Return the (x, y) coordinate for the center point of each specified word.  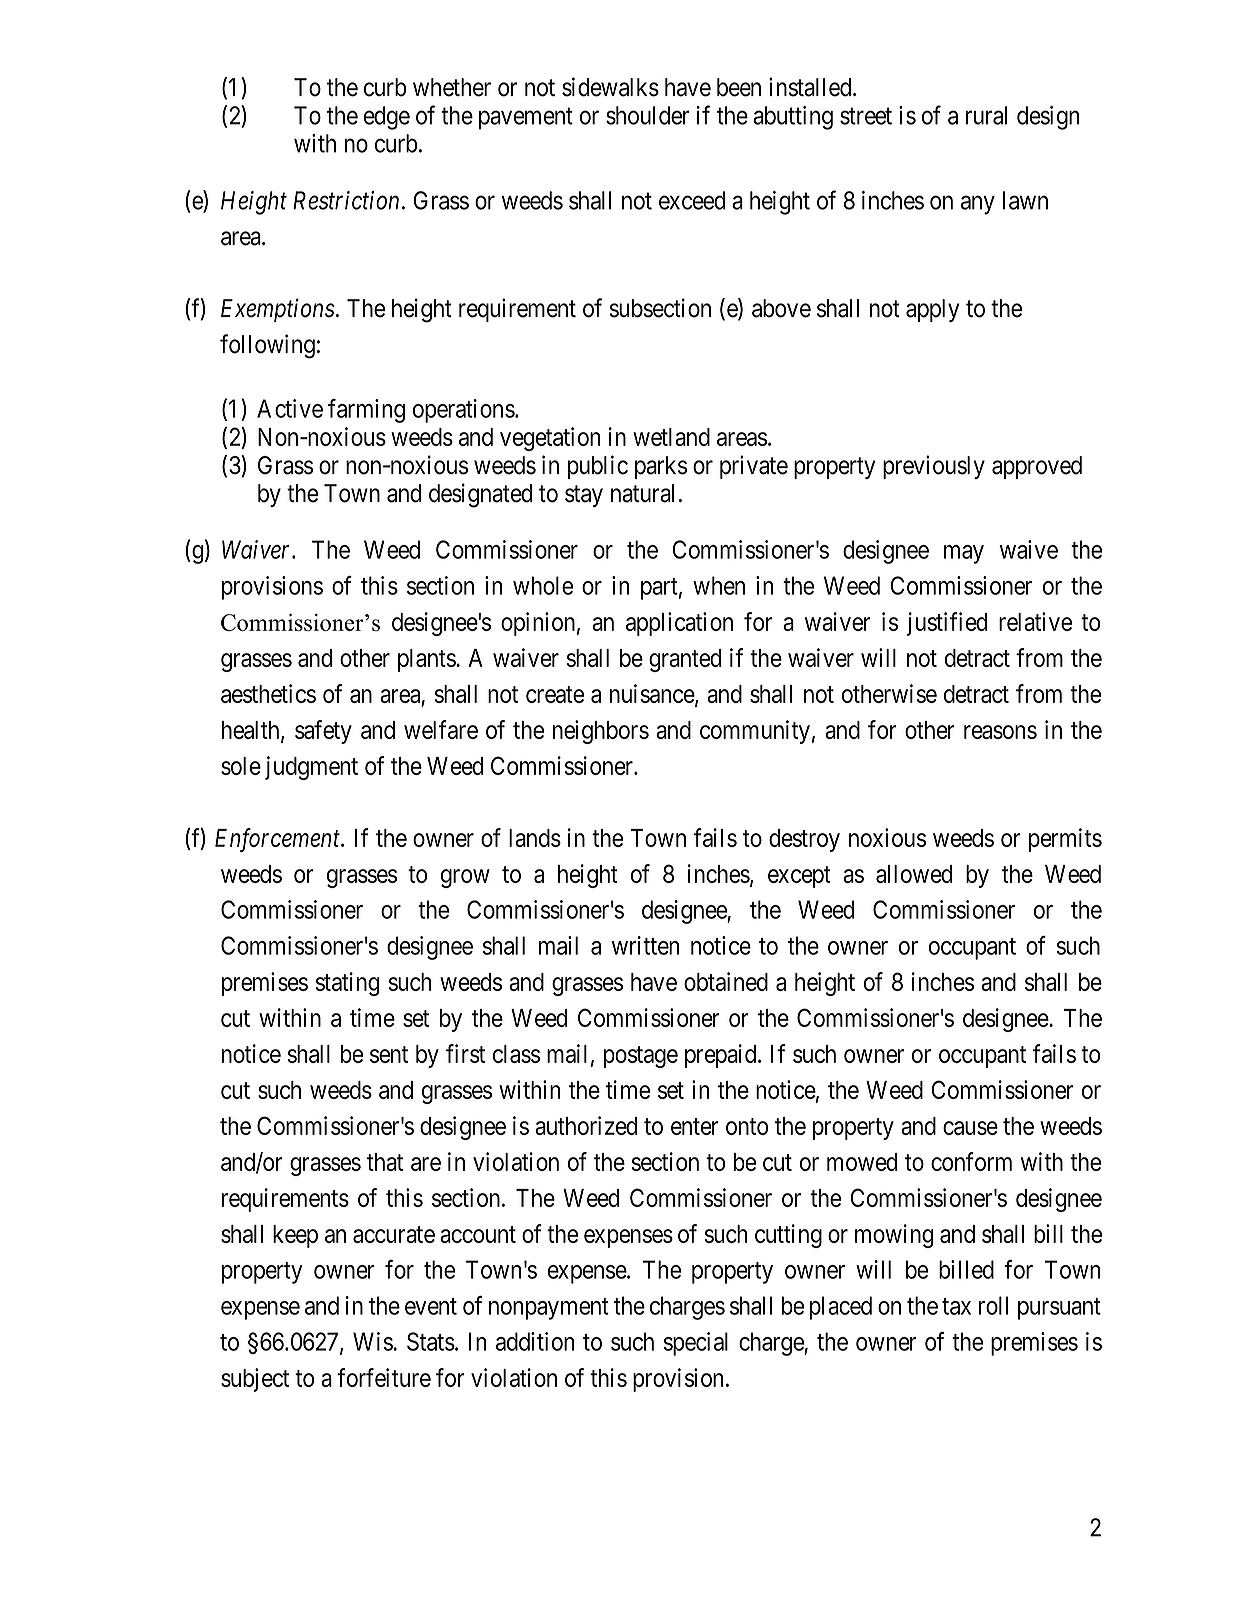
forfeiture (384, 1377)
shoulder (648, 115)
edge (387, 118)
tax (956, 1306)
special (695, 1344)
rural (986, 115)
